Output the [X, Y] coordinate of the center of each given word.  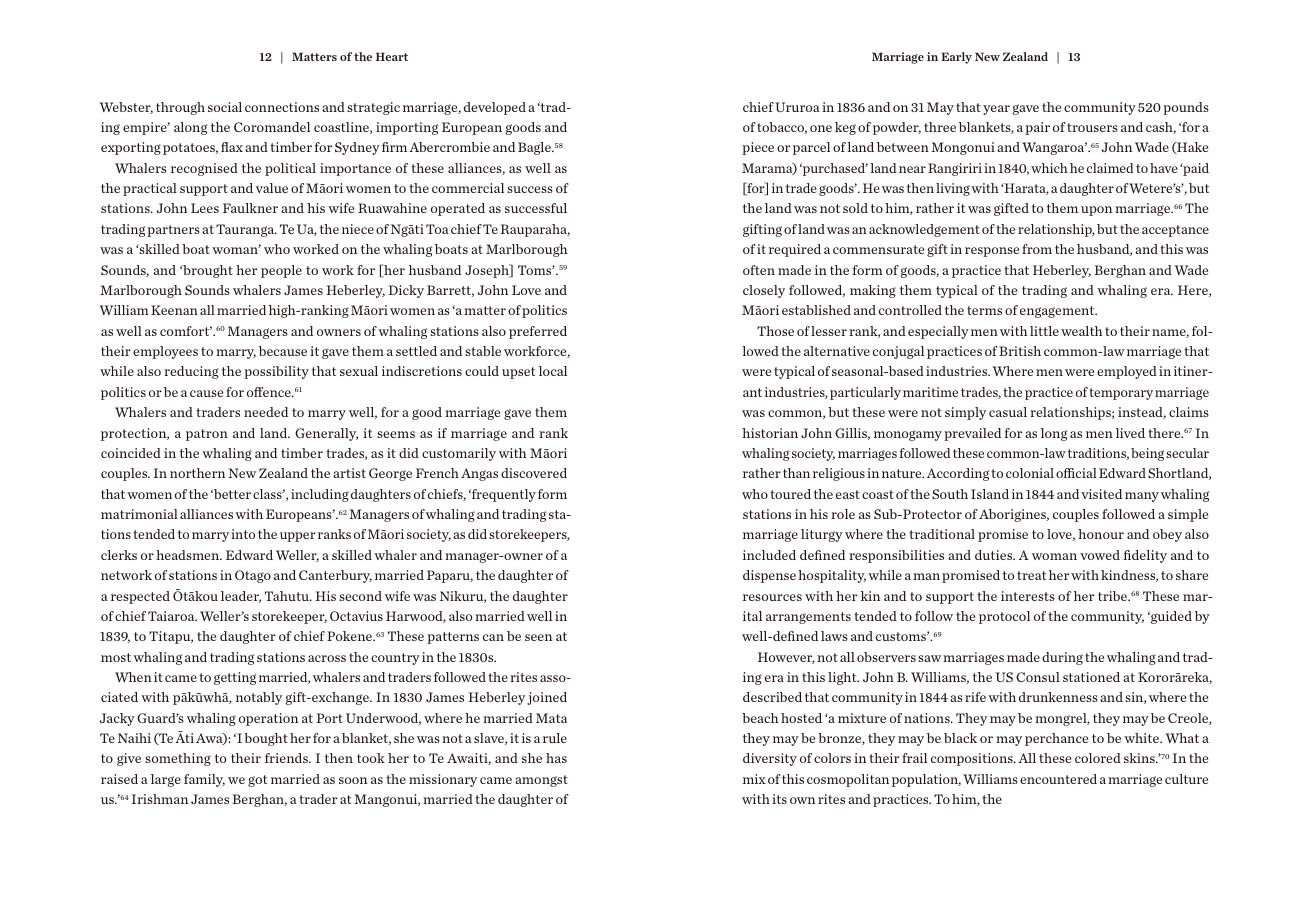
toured [790, 494]
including [320, 495]
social [225, 107]
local [553, 371]
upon [1096, 211]
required [795, 250]
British [1020, 351]
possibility [276, 372]
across [327, 658]
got [257, 781]
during [1062, 658]
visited [1101, 494]
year [996, 110]
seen [538, 637]
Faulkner [250, 208]
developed [495, 108]
